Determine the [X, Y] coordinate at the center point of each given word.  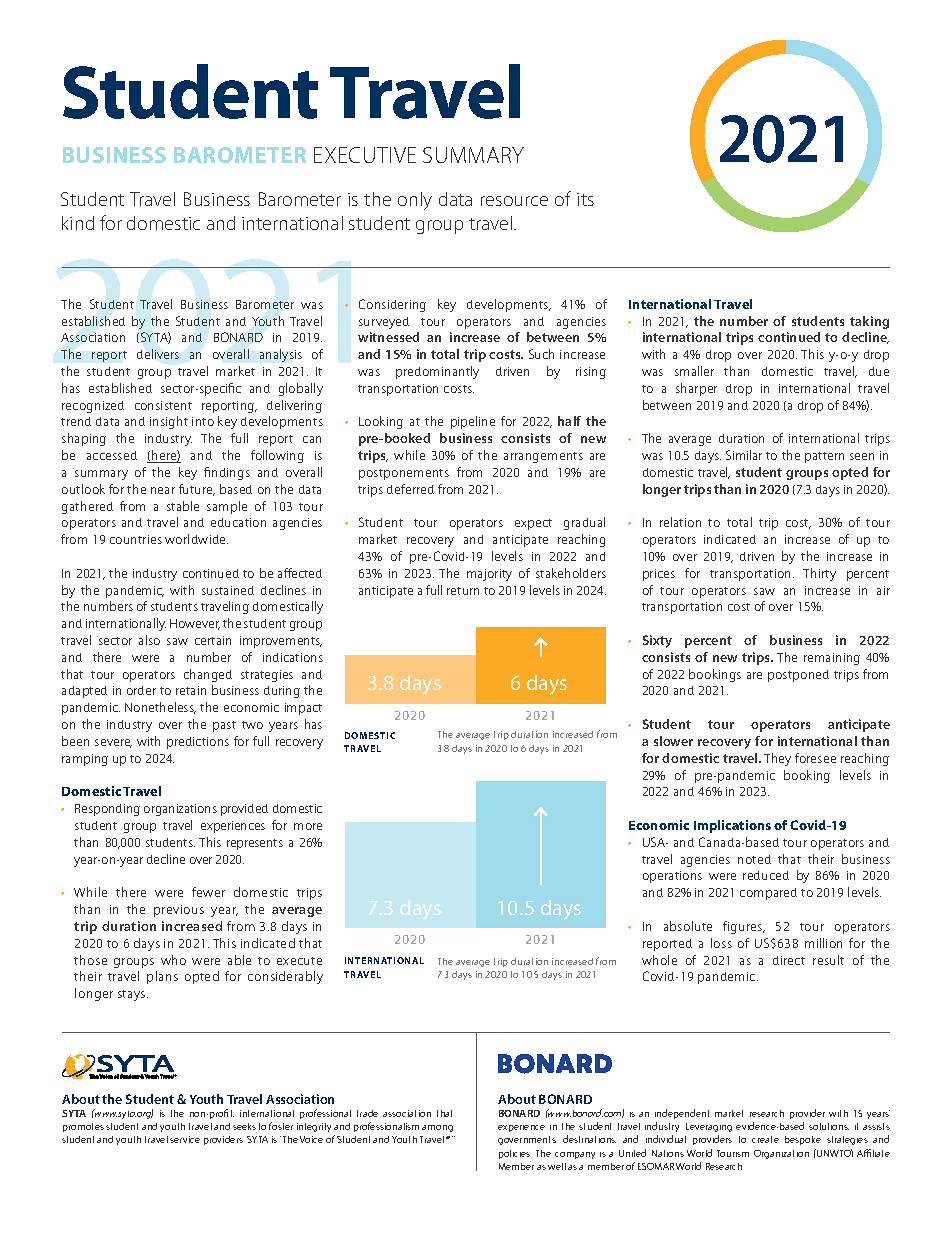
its [585, 199]
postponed [798, 676]
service [185, 1139]
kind [78, 223]
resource [514, 201]
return [463, 591]
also [149, 640]
